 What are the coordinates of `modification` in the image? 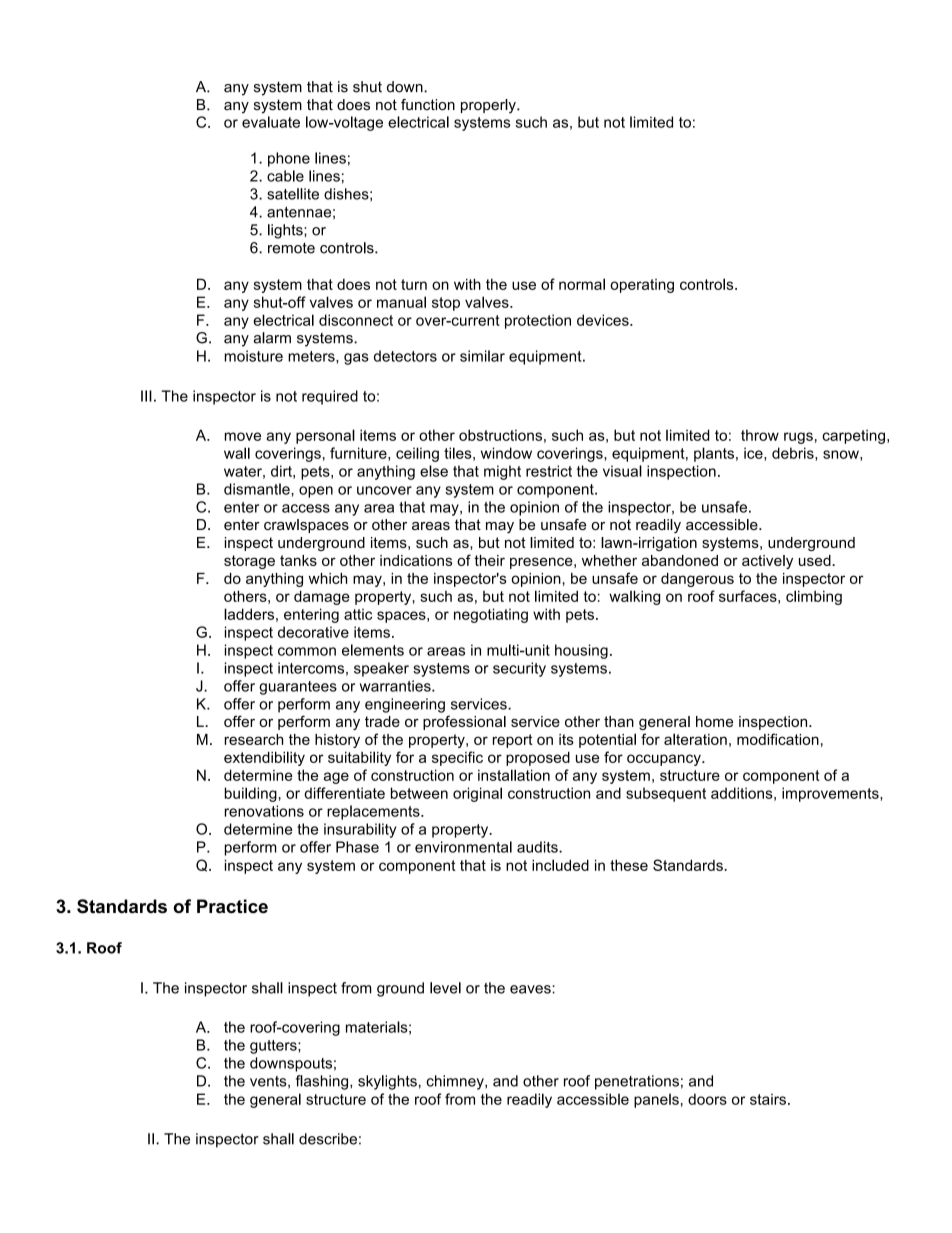 It's located at (778, 739).
